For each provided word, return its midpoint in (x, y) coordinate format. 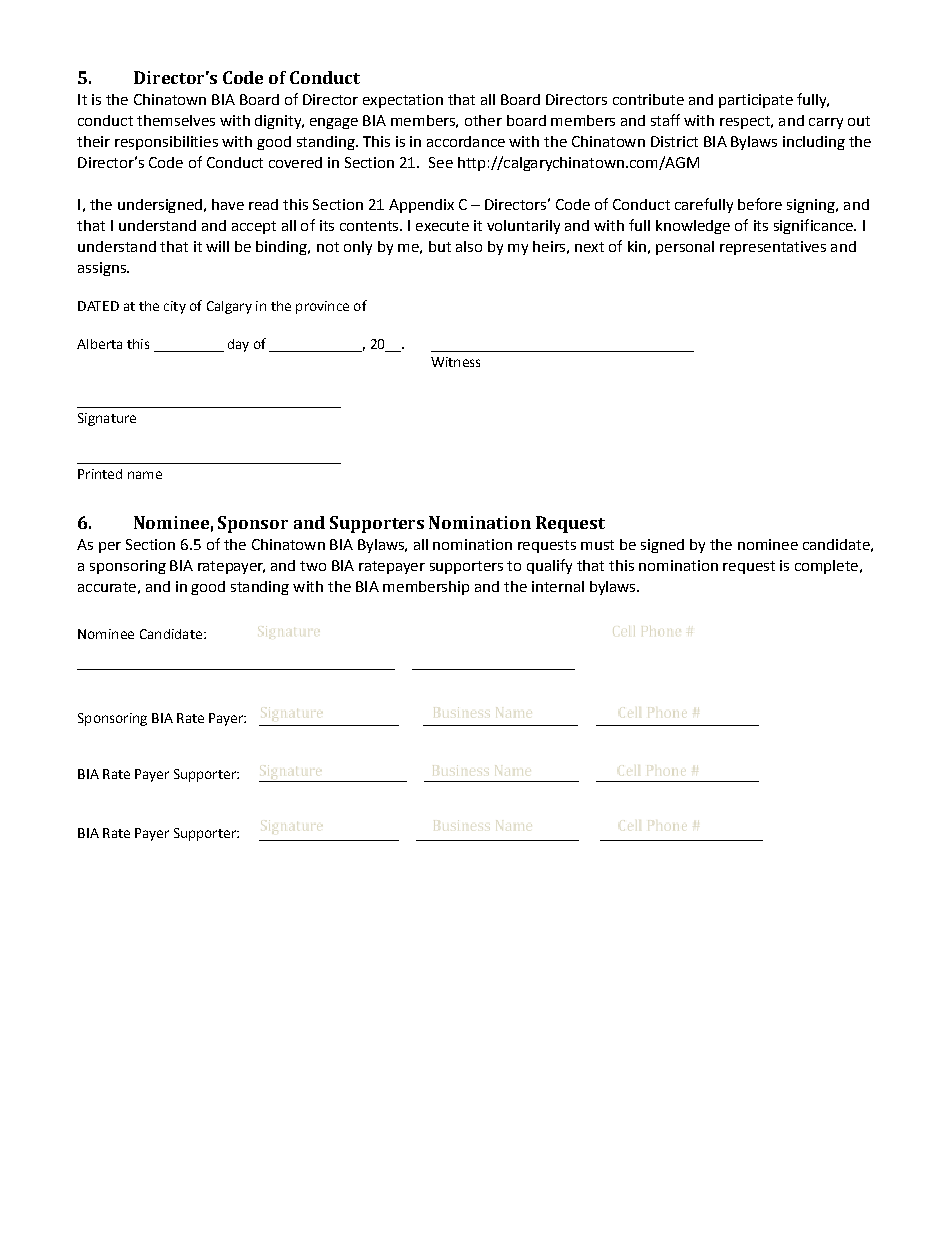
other (483, 120)
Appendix (421, 206)
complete (826, 567)
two (313, 566)
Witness (455, 362)
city (175, 307)
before (760, 204)
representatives (773, 248)
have (228, 204)
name (145, 475)
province (322, 307)
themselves (176, 120)
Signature (107, 419)
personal (685, 248)
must (597, 545)
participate (756, 101)
